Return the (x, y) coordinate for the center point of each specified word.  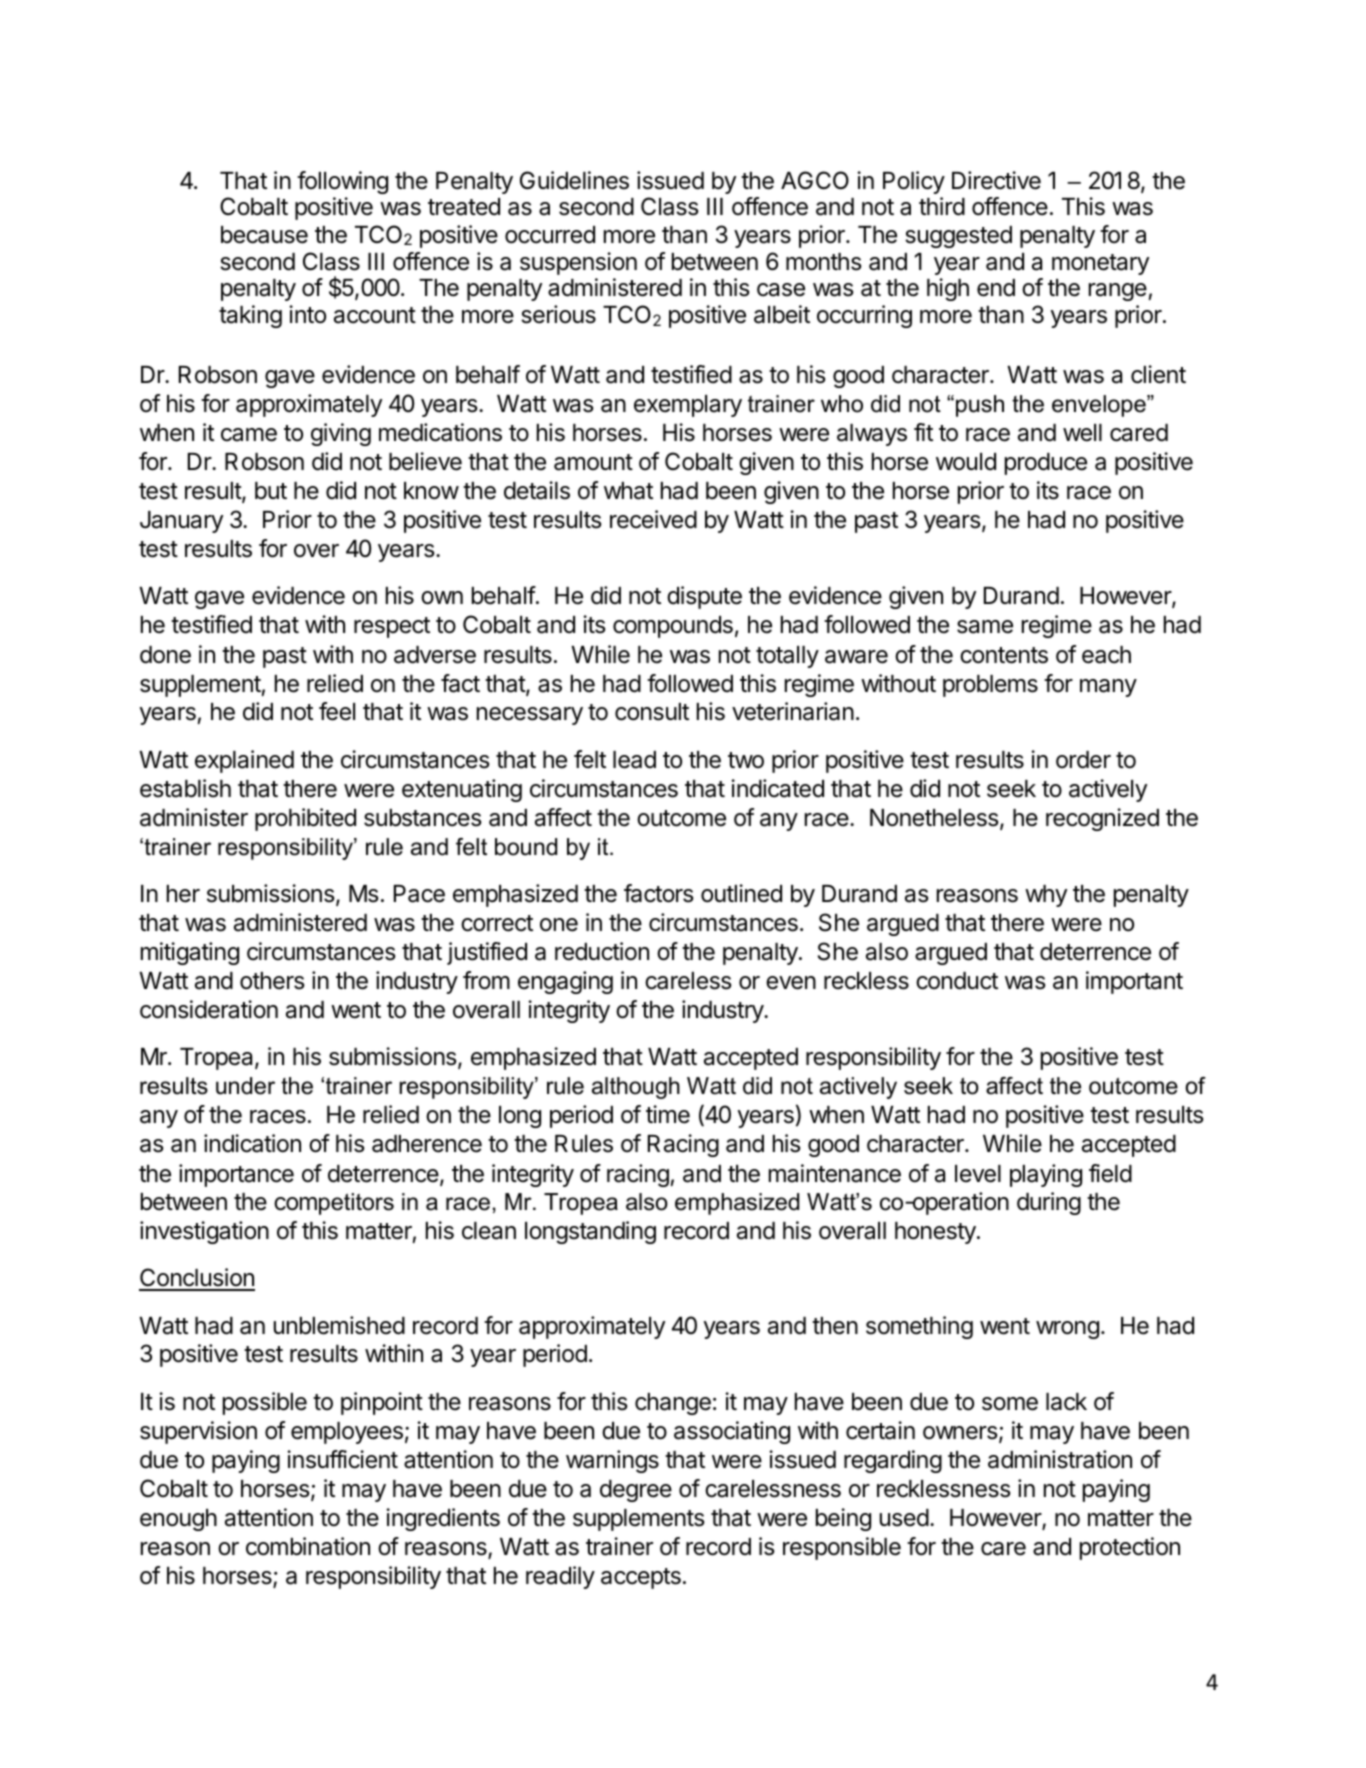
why (1046, 896)
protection (1130, 1548)
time (668, 1114)
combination (308, 1546)
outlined (741, 893)
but (271, 491)
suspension (578, 263)
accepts (641, 1578)
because (264, 235)
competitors (334, 1204)
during (1049, 1203)
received (653, 519)
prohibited (305, 819)
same (985, 627)
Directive (996, 180)
